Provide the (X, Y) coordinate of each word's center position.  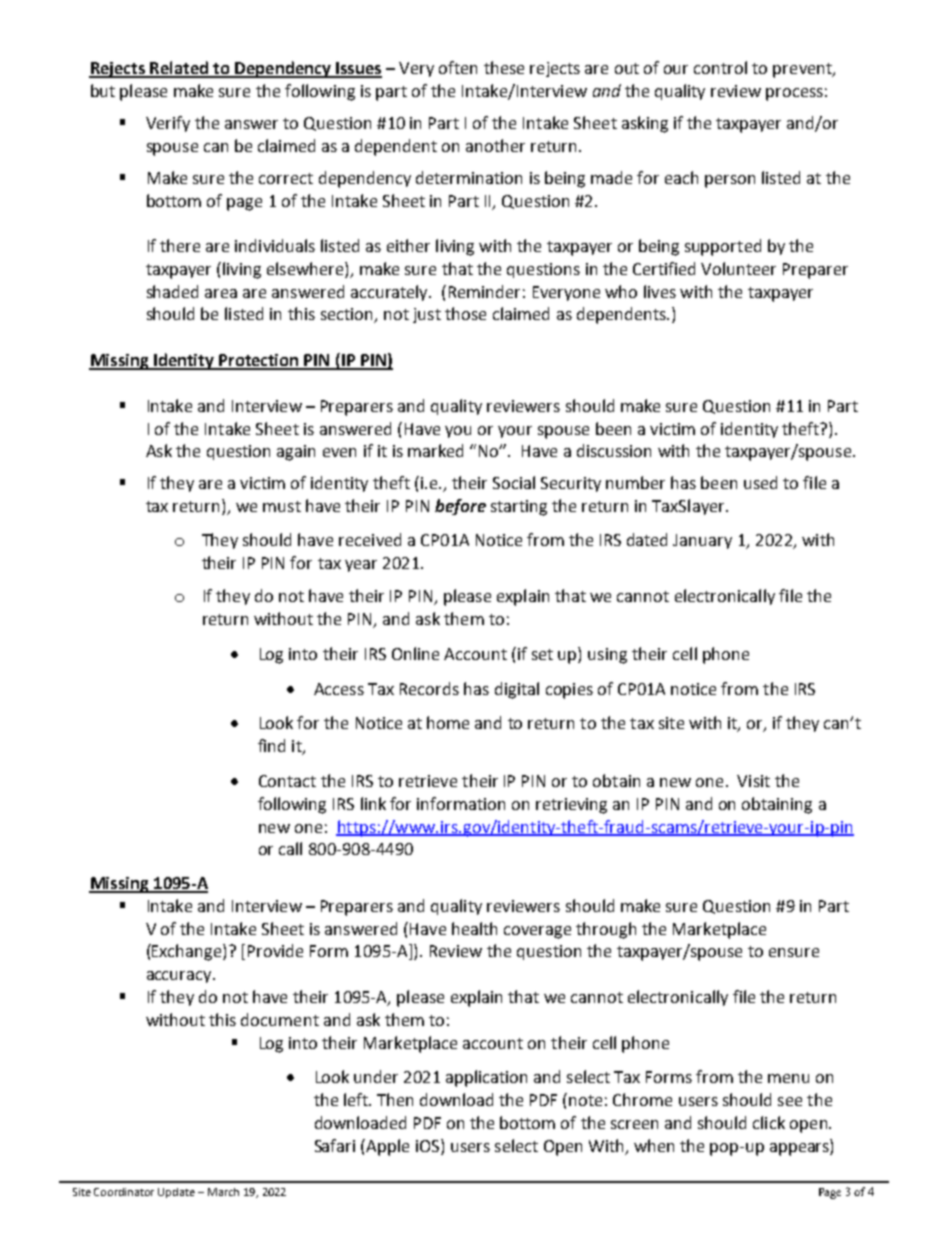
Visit (753, 781)
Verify (168, 124)
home (448, 722)
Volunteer (738, 268)
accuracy (180, 977)
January (702, 541)
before (460, 507)
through (606, 930)
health (474, 928)
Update (176, 1193)
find (271, 745)
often (458, 67)
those (465, 313)
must (282, 506)
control (720, 67)
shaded (172, 291)
